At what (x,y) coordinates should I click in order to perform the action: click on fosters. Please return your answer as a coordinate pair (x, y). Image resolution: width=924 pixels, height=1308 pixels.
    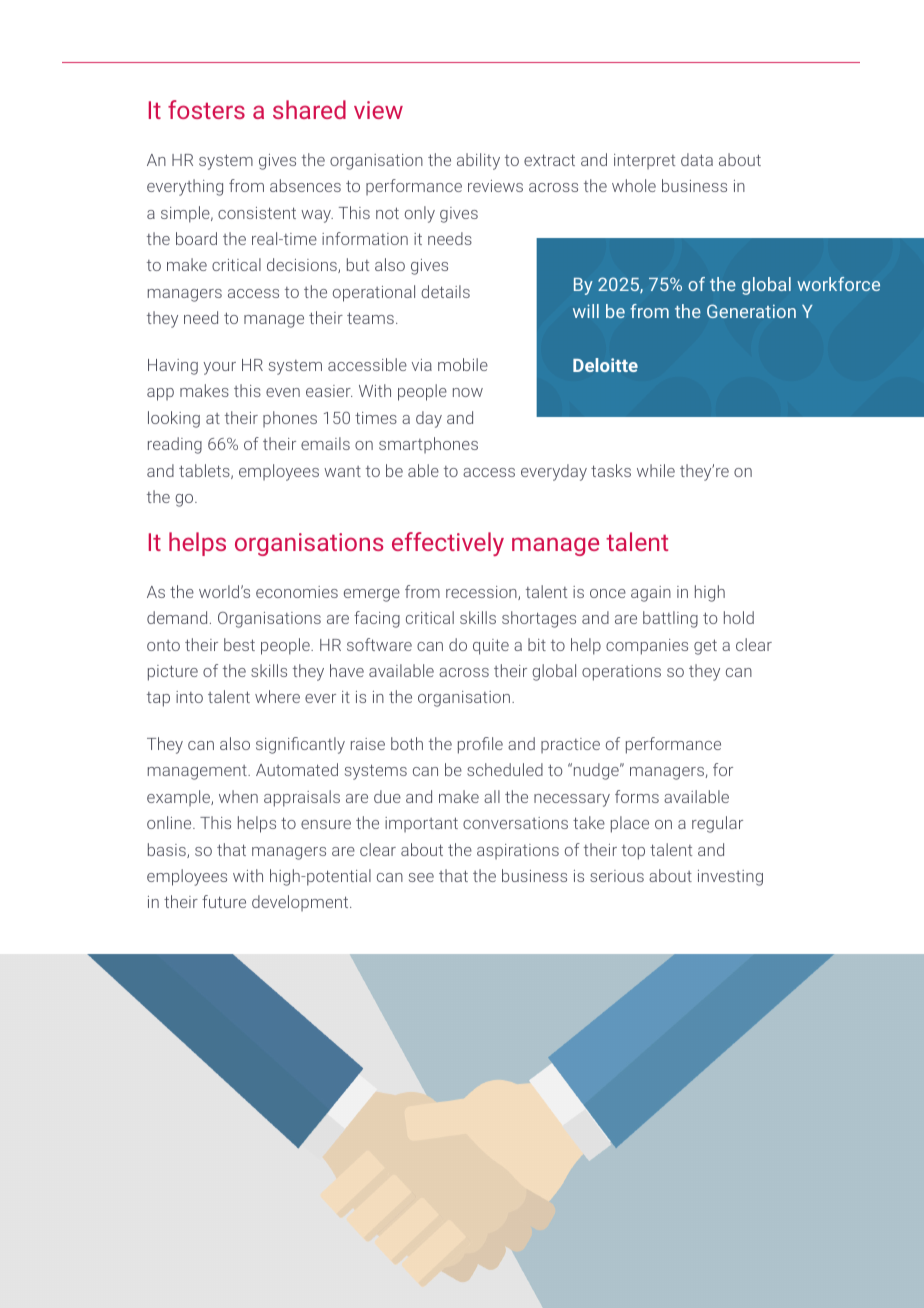
    Looking at the image, I should click on (206, 109).
